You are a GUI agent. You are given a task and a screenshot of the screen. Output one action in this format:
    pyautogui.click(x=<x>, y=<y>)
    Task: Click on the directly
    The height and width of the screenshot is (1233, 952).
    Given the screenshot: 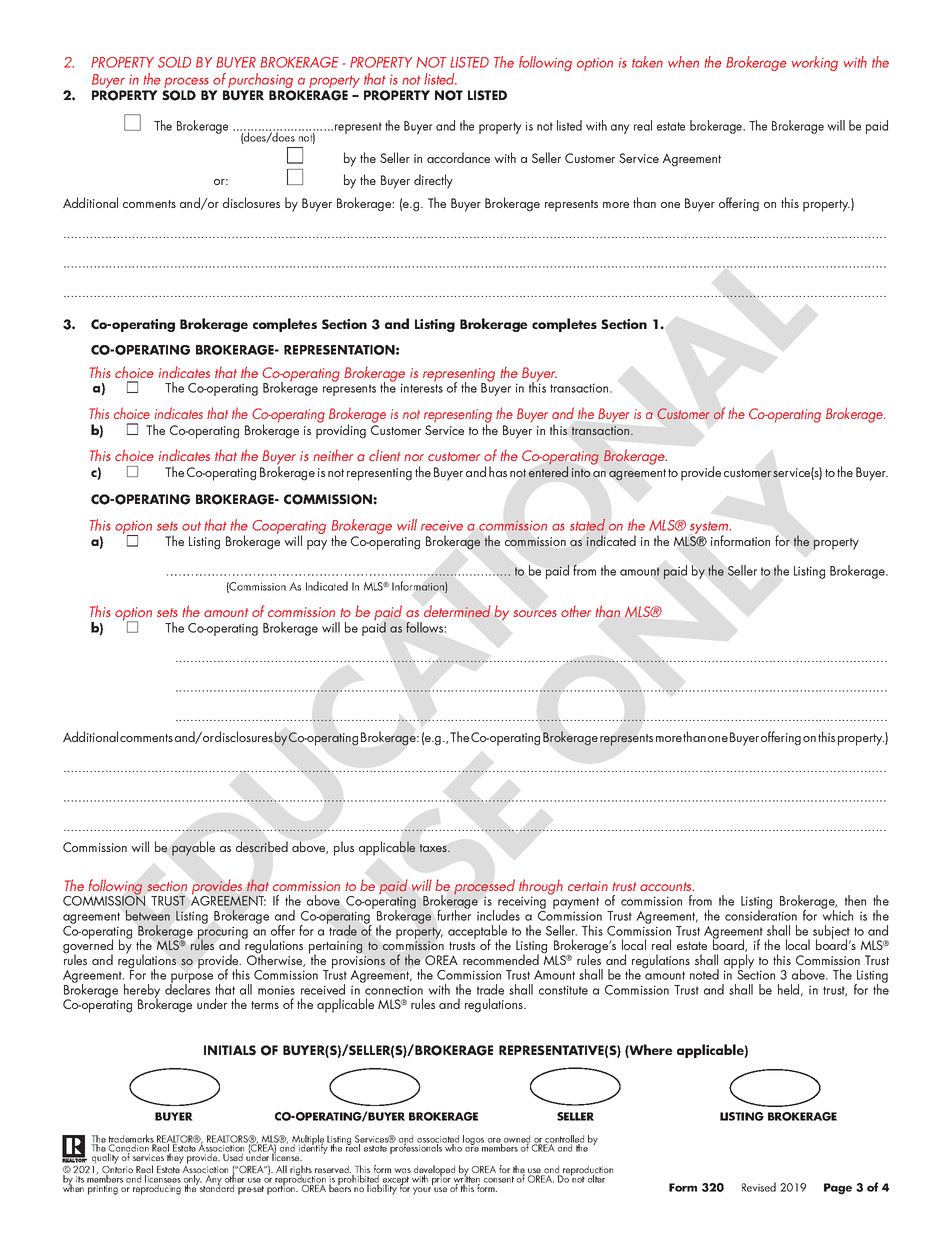 What is the action you would take?
    pyautogui.click(x=433, y=181)
